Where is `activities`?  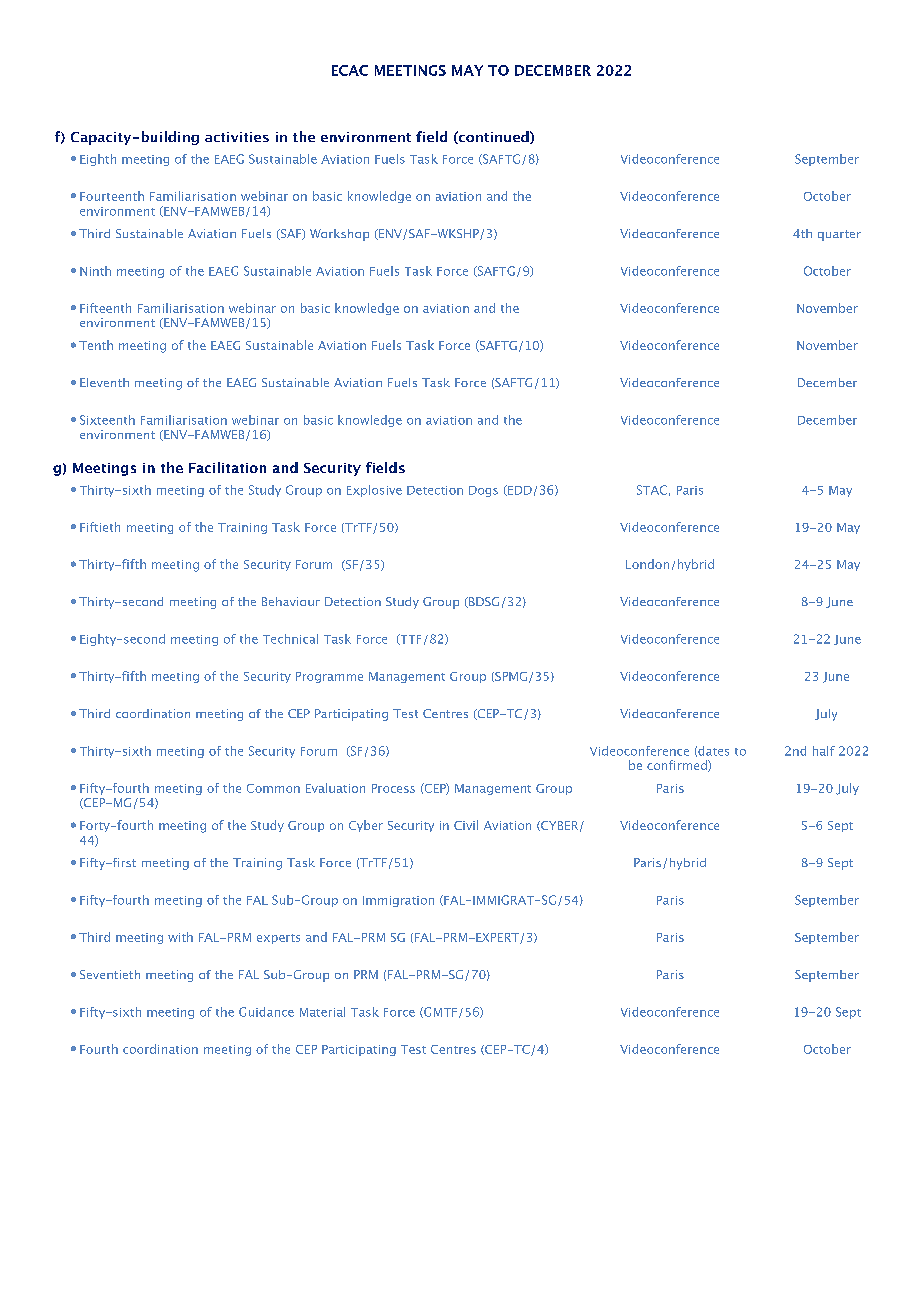
activities is located at coordinates (237, 137).
